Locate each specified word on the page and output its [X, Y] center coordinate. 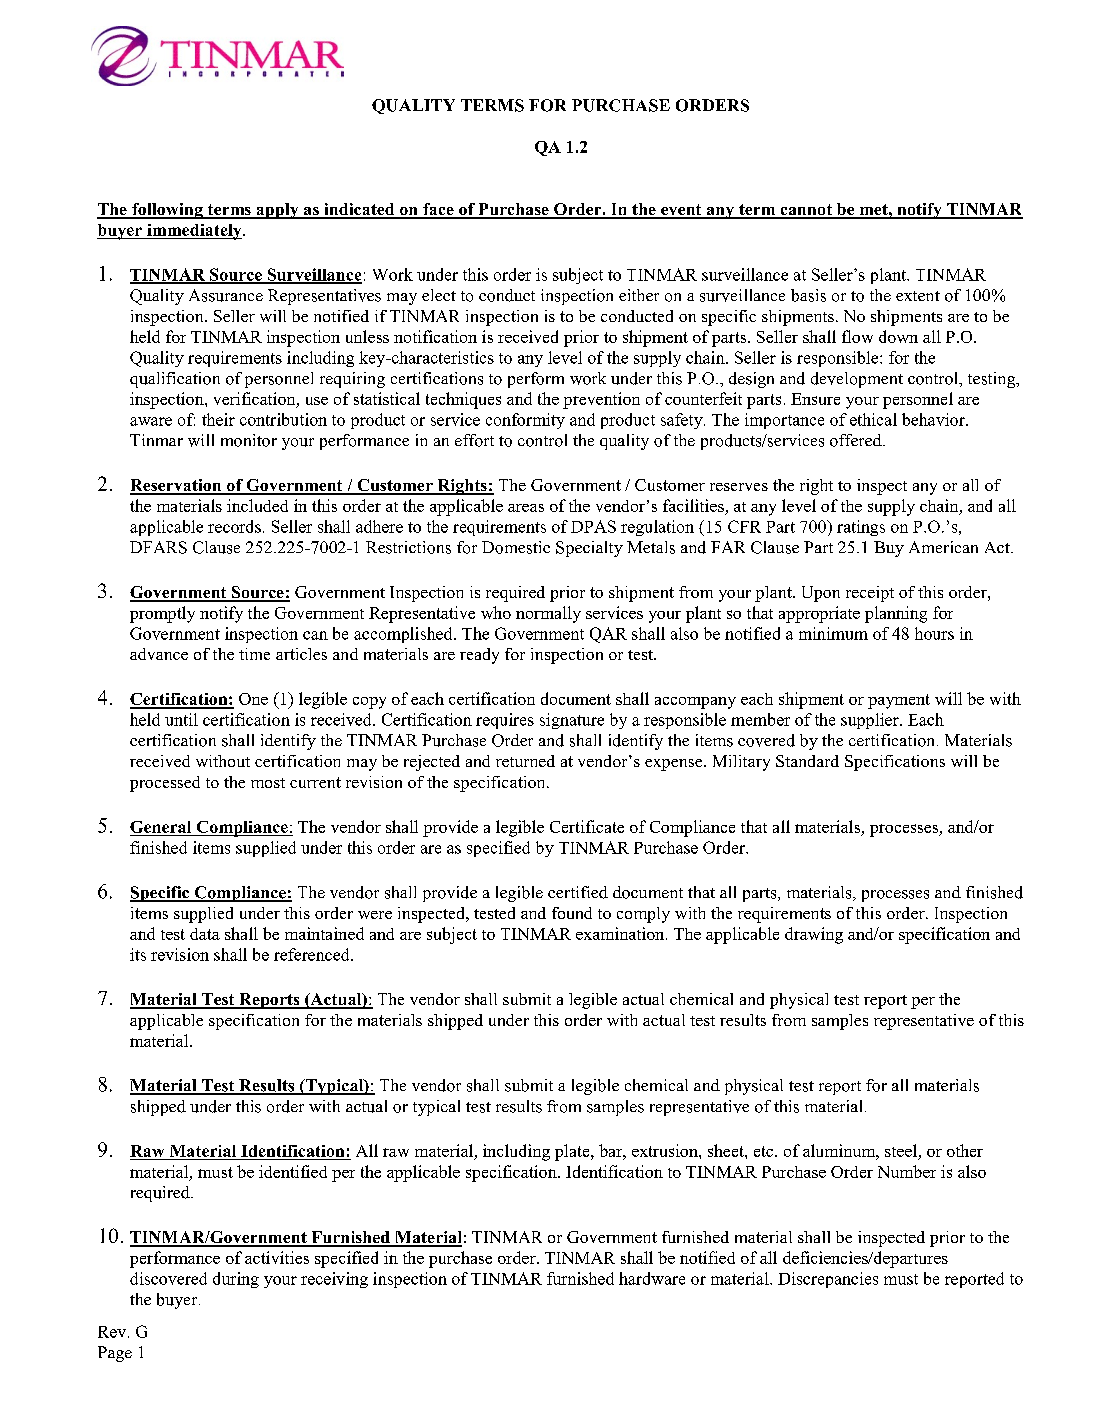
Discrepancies [828, 1280]
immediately [194, 232]
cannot [806, 211]
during [236, 1280]
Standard [807, 761]
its [138, 954]
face [438, 210]
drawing [814, 935]
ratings [861, 528]
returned [525, 761]
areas [526, 508]
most [268, 783]
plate [573, 1152]
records [234, 526]
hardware [652, 1278]
